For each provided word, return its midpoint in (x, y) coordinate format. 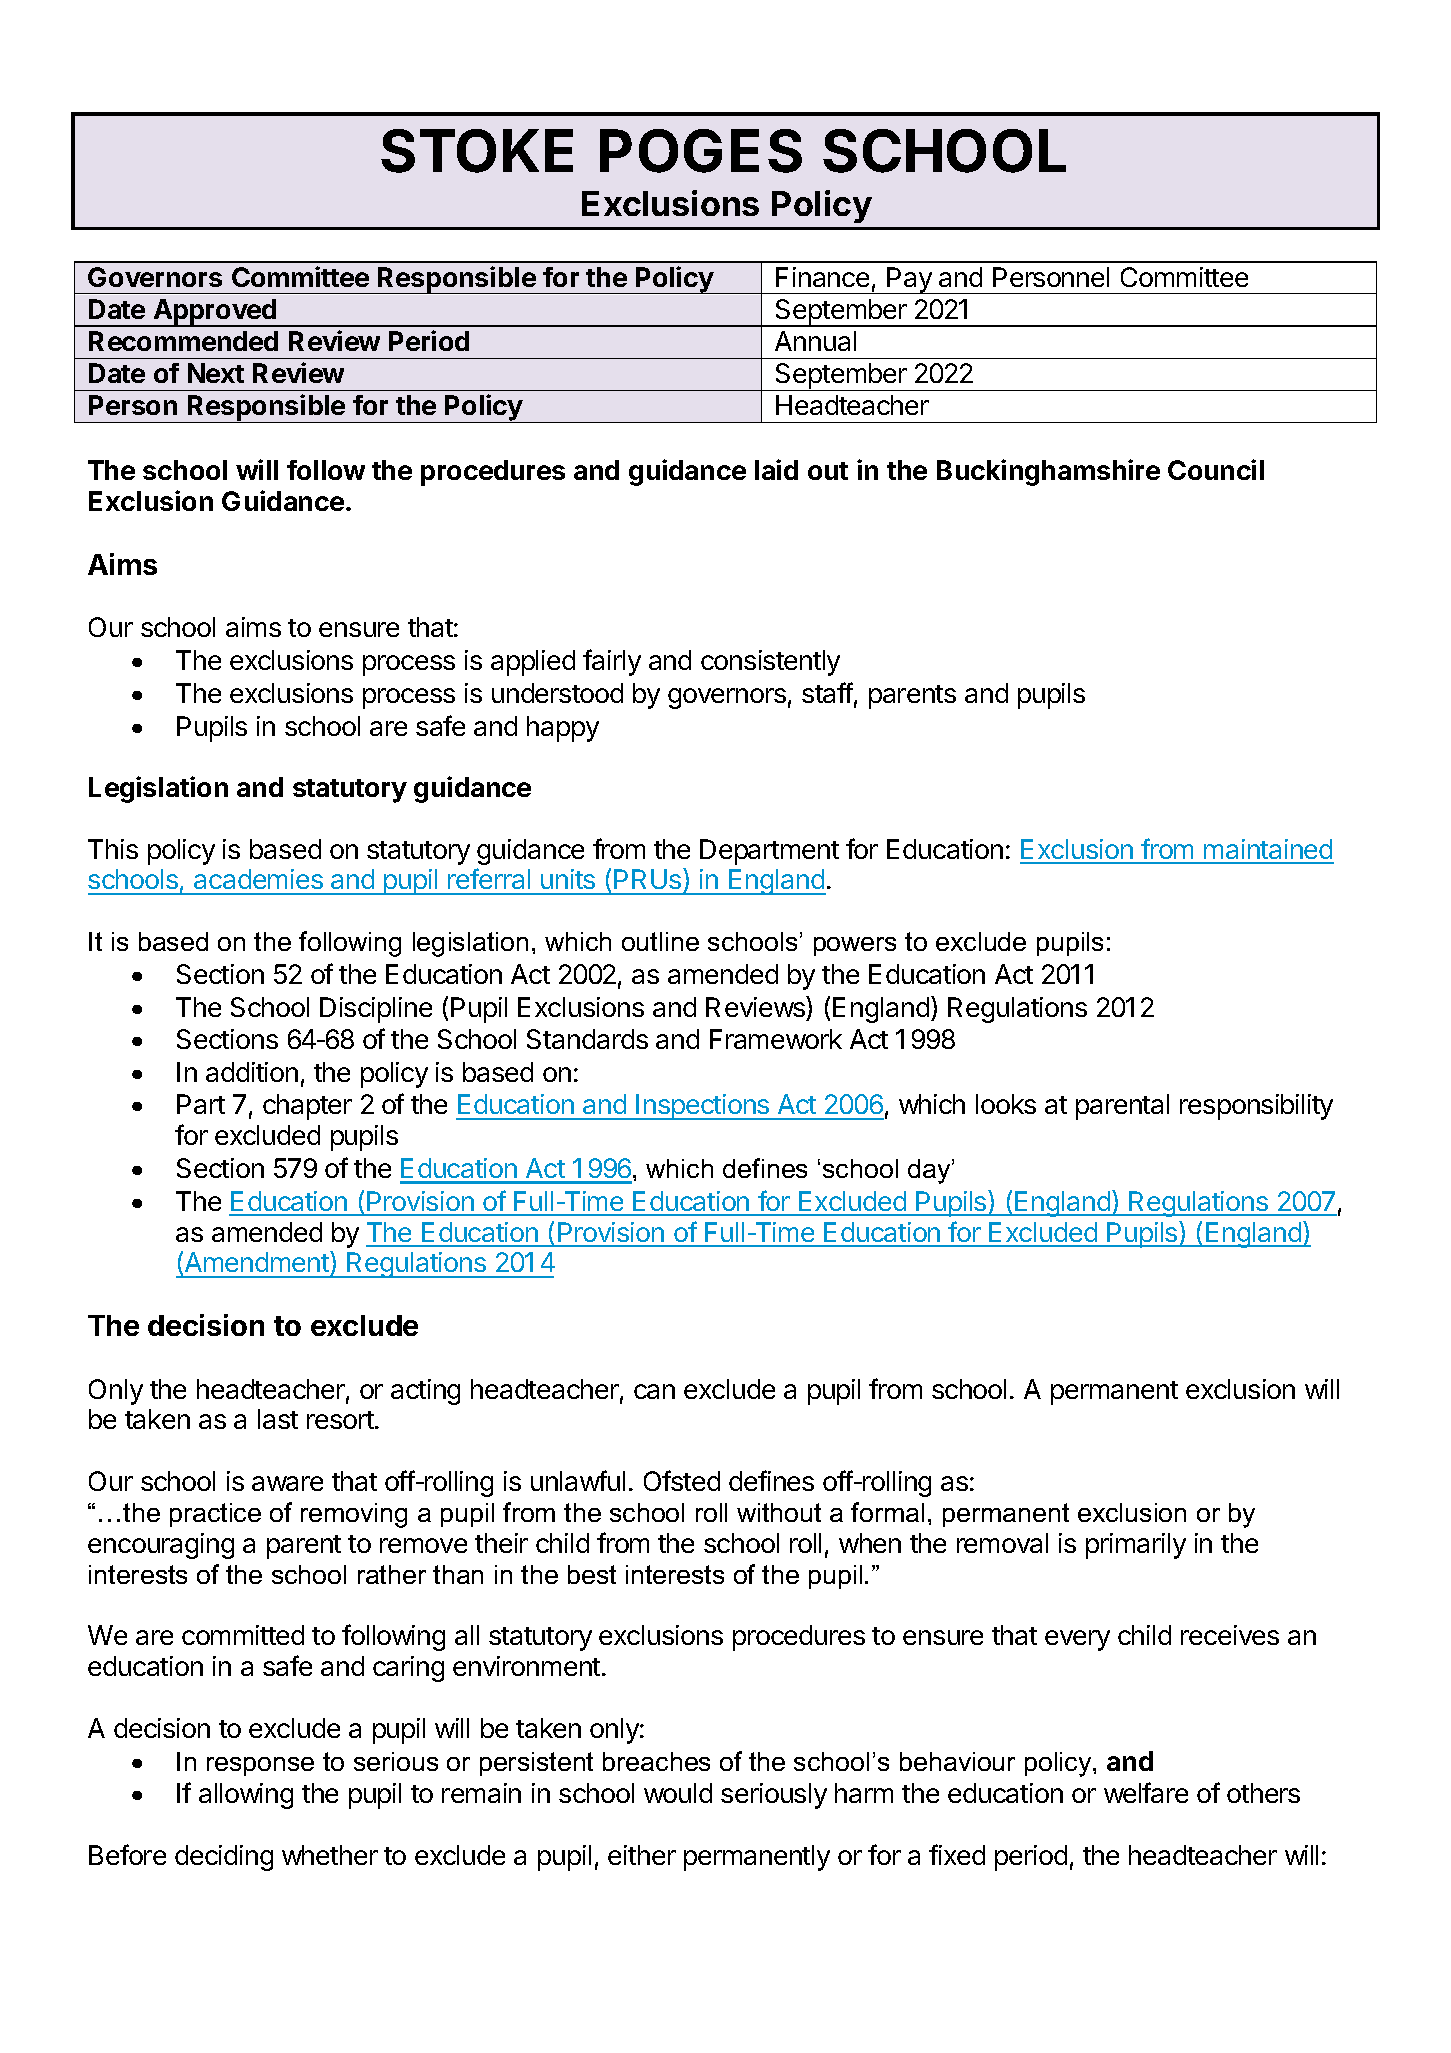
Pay (909, 280)
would (678, 1793)
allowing (246, 1796)
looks (1006, 1104)
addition (252, 1072)
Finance (822, 277)
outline (660, 941)
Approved (215, 313)
